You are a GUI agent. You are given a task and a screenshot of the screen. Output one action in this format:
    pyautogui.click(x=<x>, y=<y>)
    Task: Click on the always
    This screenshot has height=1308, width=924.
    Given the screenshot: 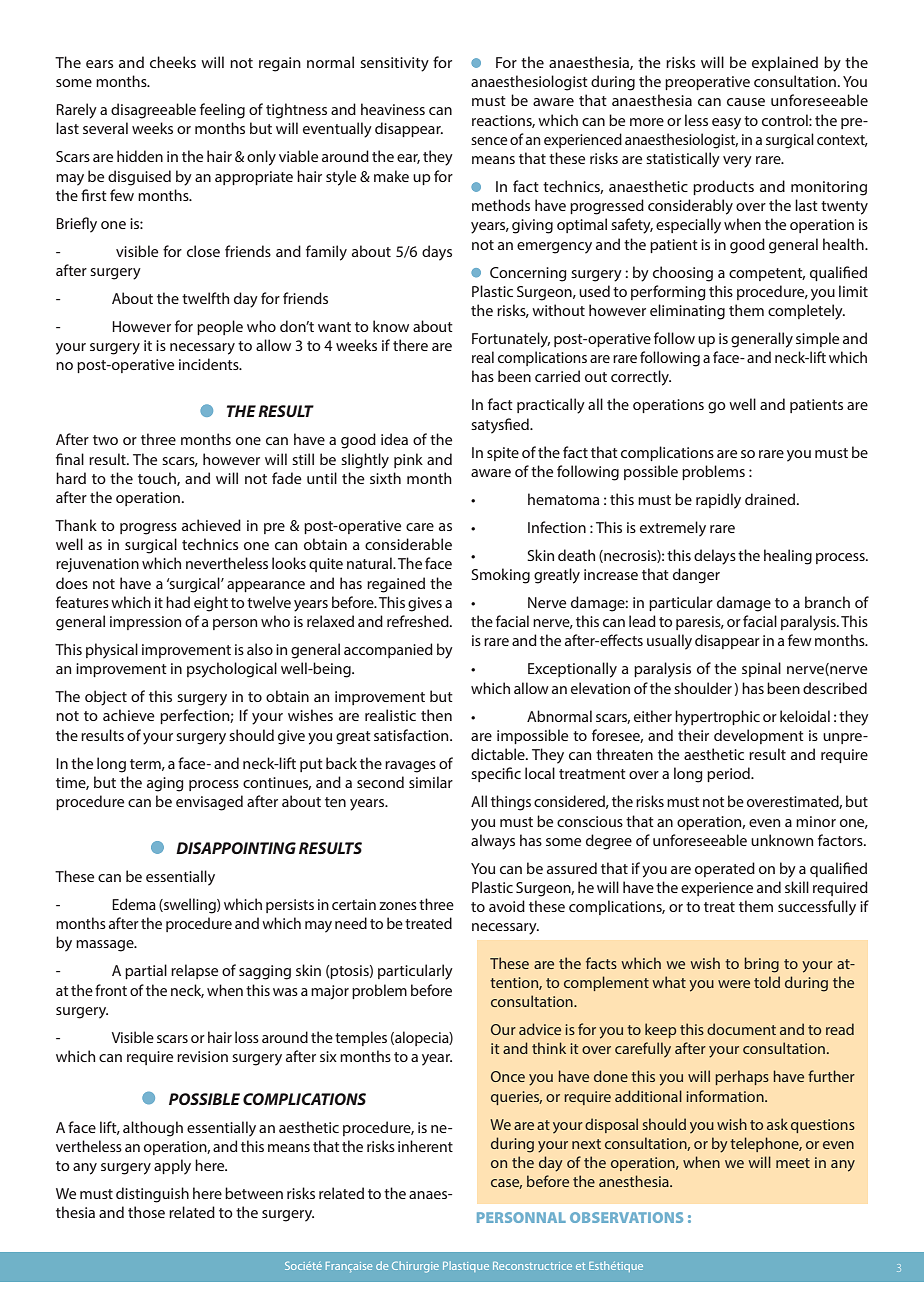 What is the action you would take?
    pyautogui.click(x=493, y=842)
